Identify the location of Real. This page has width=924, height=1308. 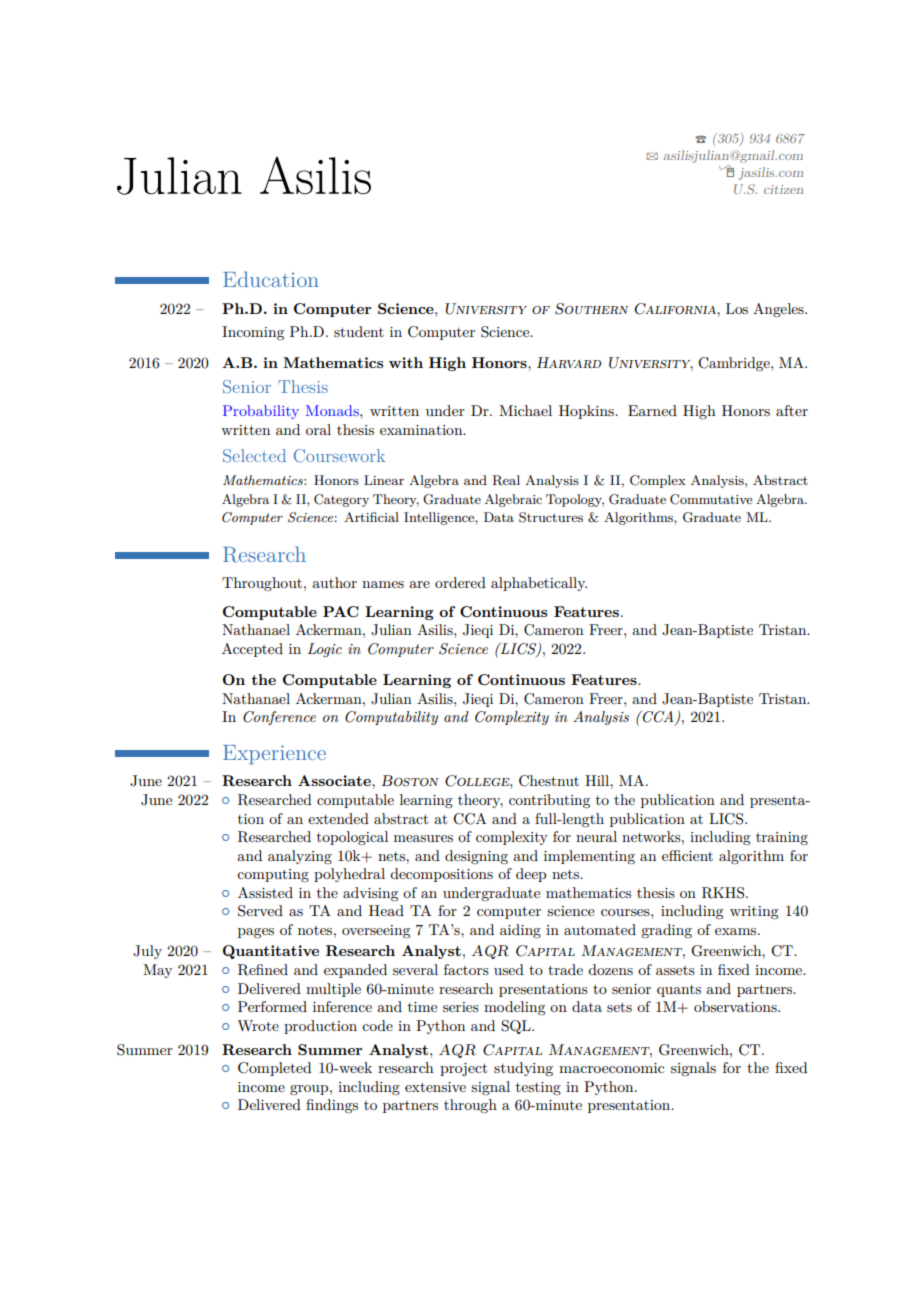
(506, 480).
